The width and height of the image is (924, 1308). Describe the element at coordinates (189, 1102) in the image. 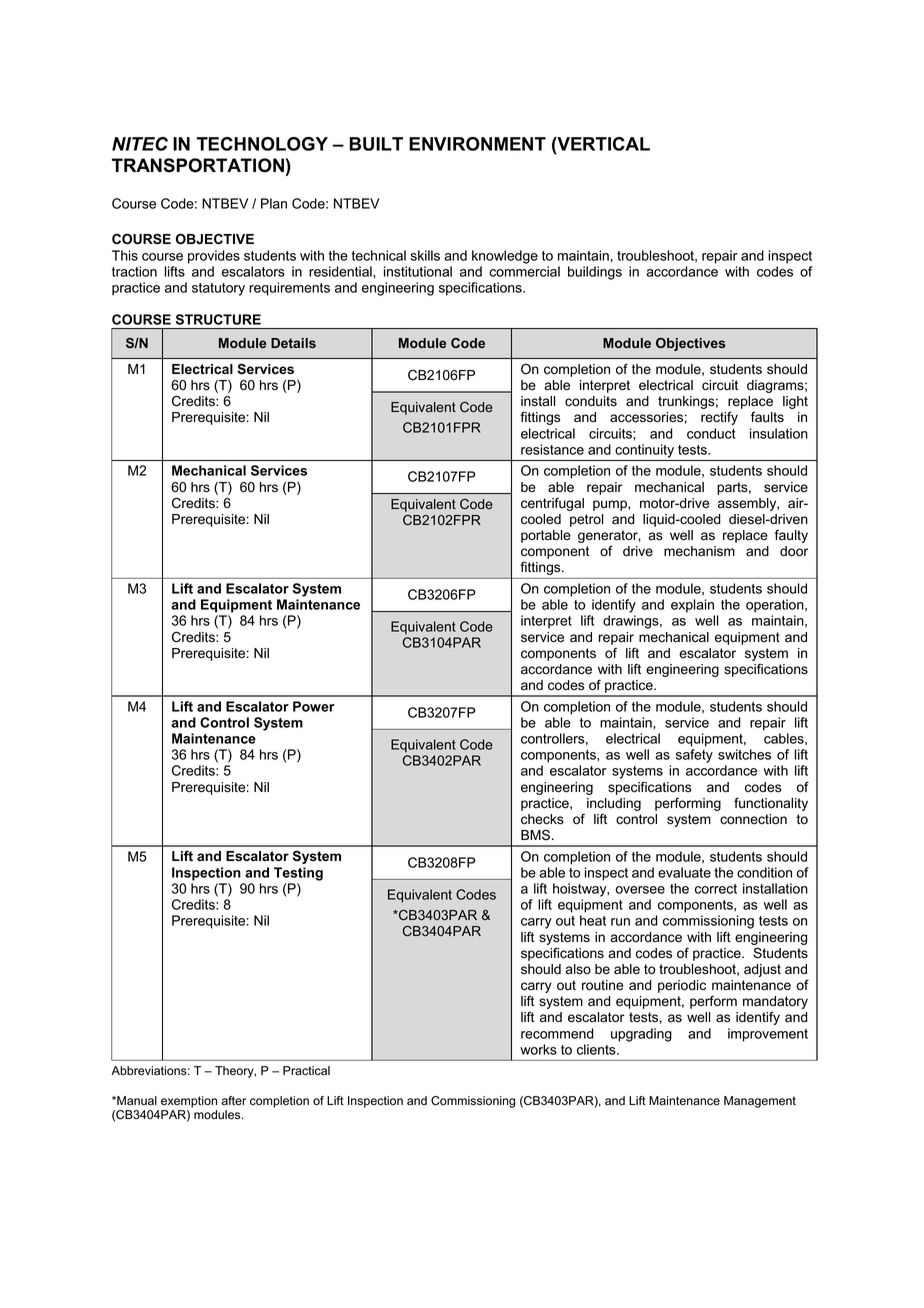

I see `exemption` at that location.
